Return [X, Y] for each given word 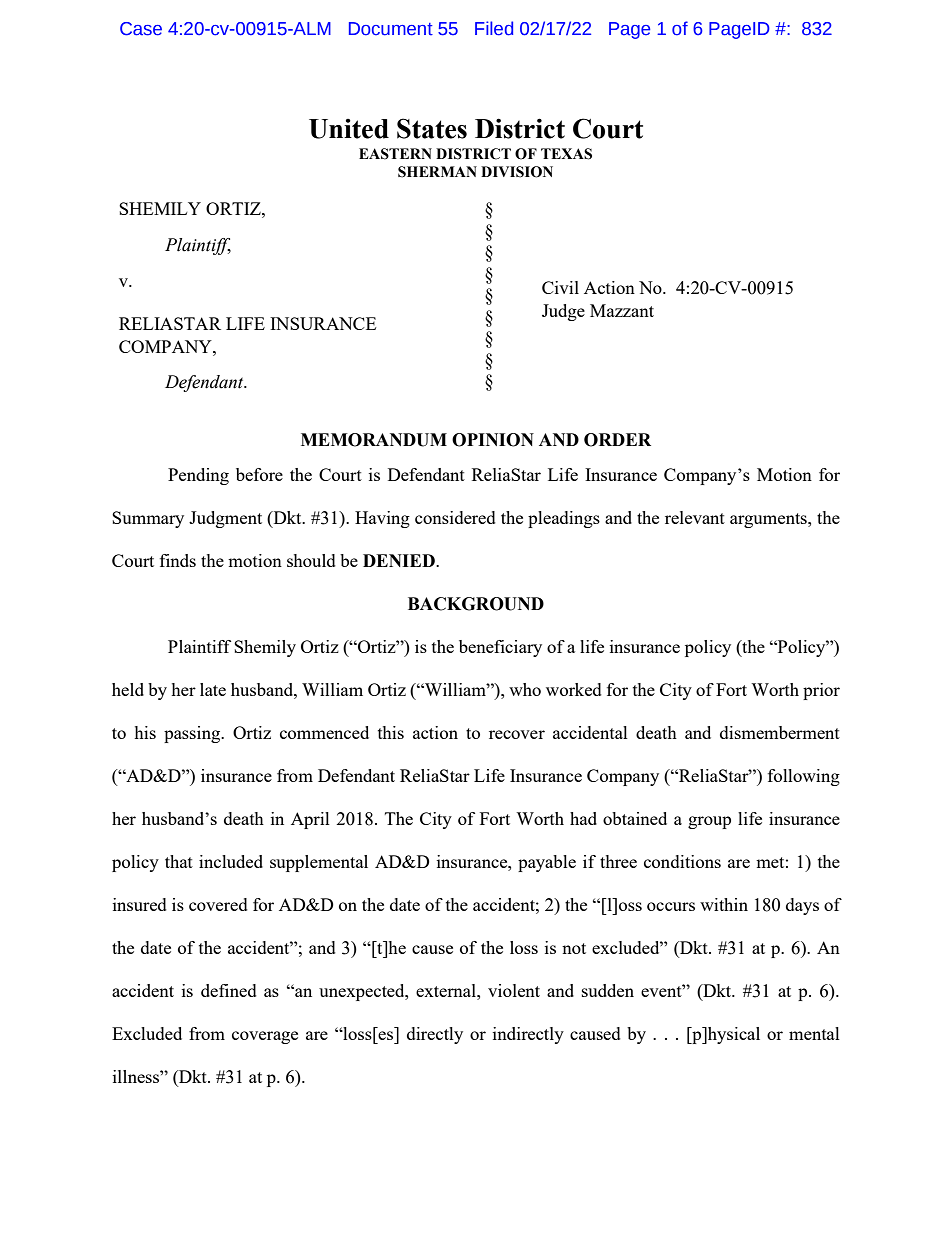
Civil [560, 287]
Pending [198, 476]
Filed [494, 28]
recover [517, 734]
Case [141, 29]
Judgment [225, 519]
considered [455, 517]
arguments [769, 520]
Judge [563, 312]
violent [514, 990]
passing [193, 734]
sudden [608, 990]
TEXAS [566, 154]
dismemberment [780, 732]
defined [229, 990]
